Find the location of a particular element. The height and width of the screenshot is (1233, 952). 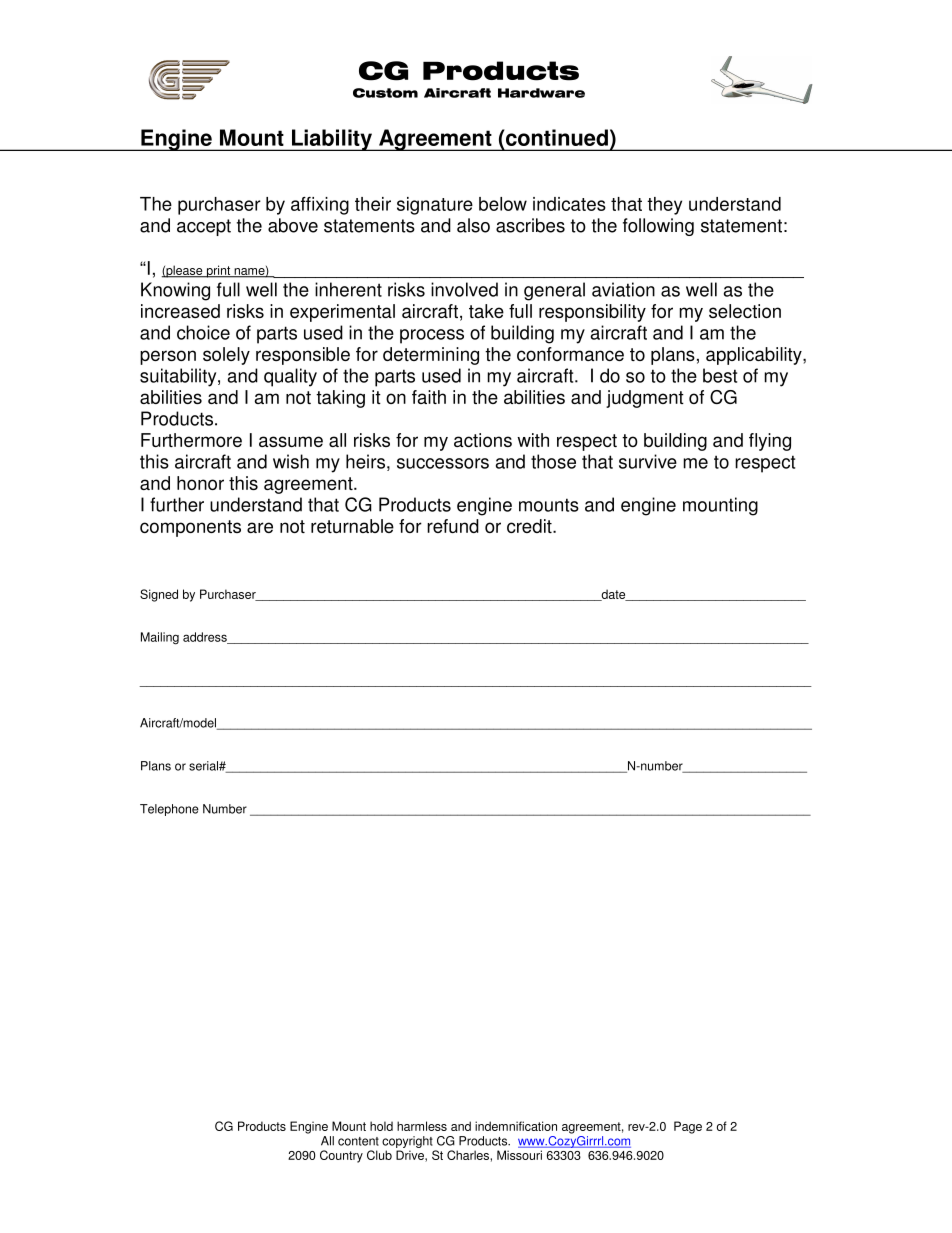

Hardware is located at coordinates (541, 93).
